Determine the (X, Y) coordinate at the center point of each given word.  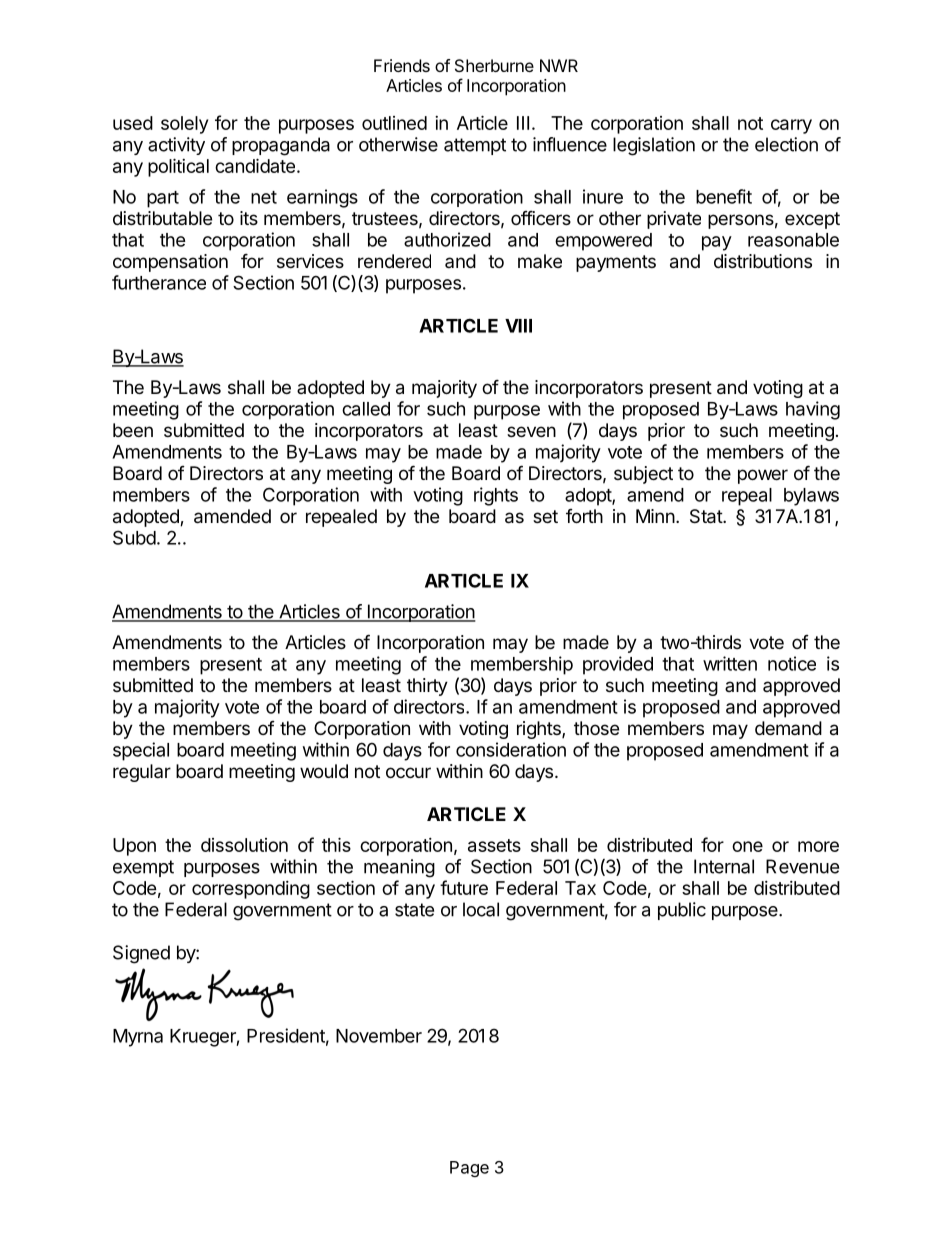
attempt (475, 146)
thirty (427, 687)
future (464, 887)
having (813, 410)
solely (184, 125)
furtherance (159, 282)
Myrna (138, 1038)
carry (791, 126)
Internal (724, 866)
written (730, 663)
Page (469, 1169)
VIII (518, 326)
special (141, 751)
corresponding (251, 890)
